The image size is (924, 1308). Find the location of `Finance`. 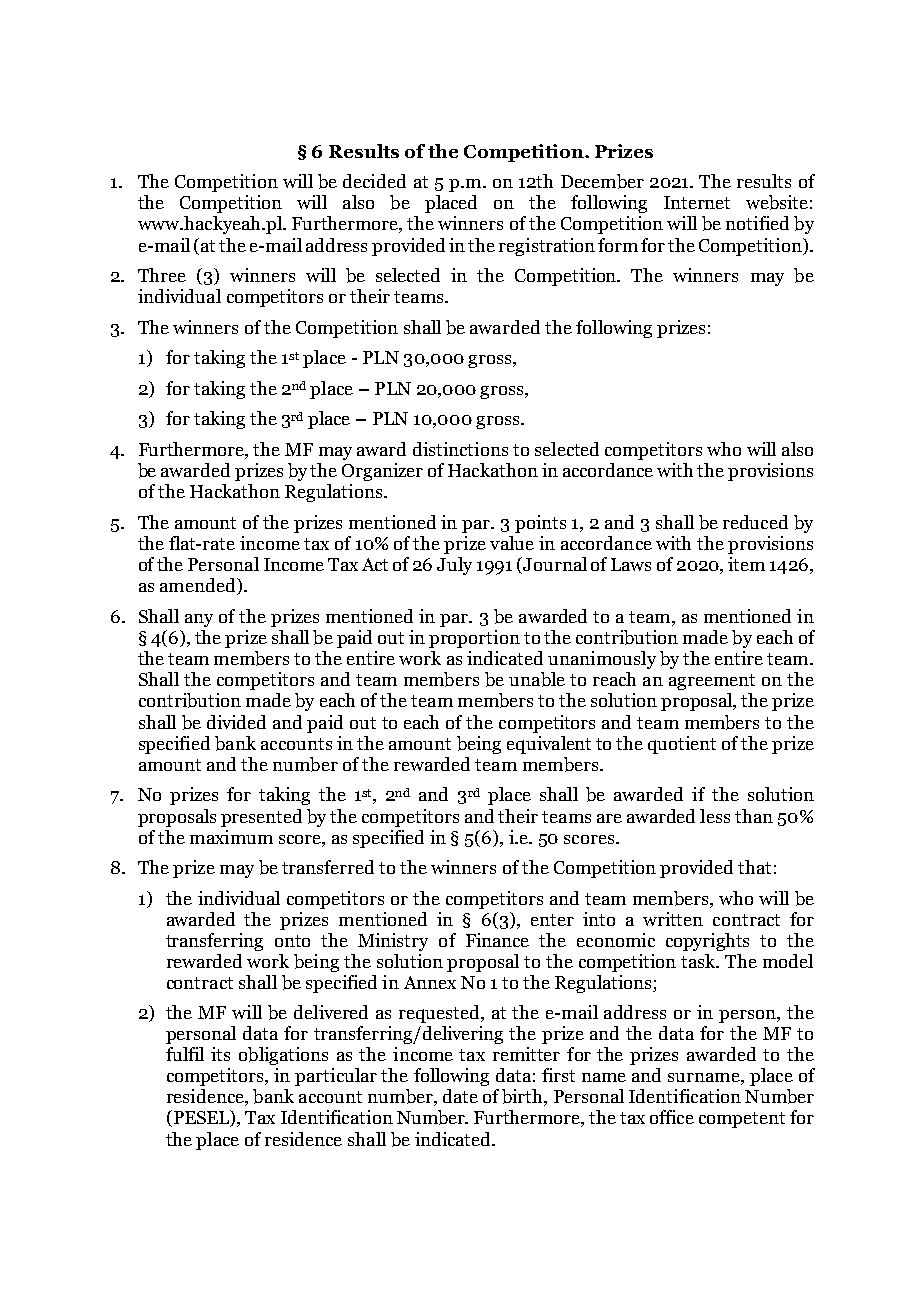

Finance is located at coordinates (497, 940).
